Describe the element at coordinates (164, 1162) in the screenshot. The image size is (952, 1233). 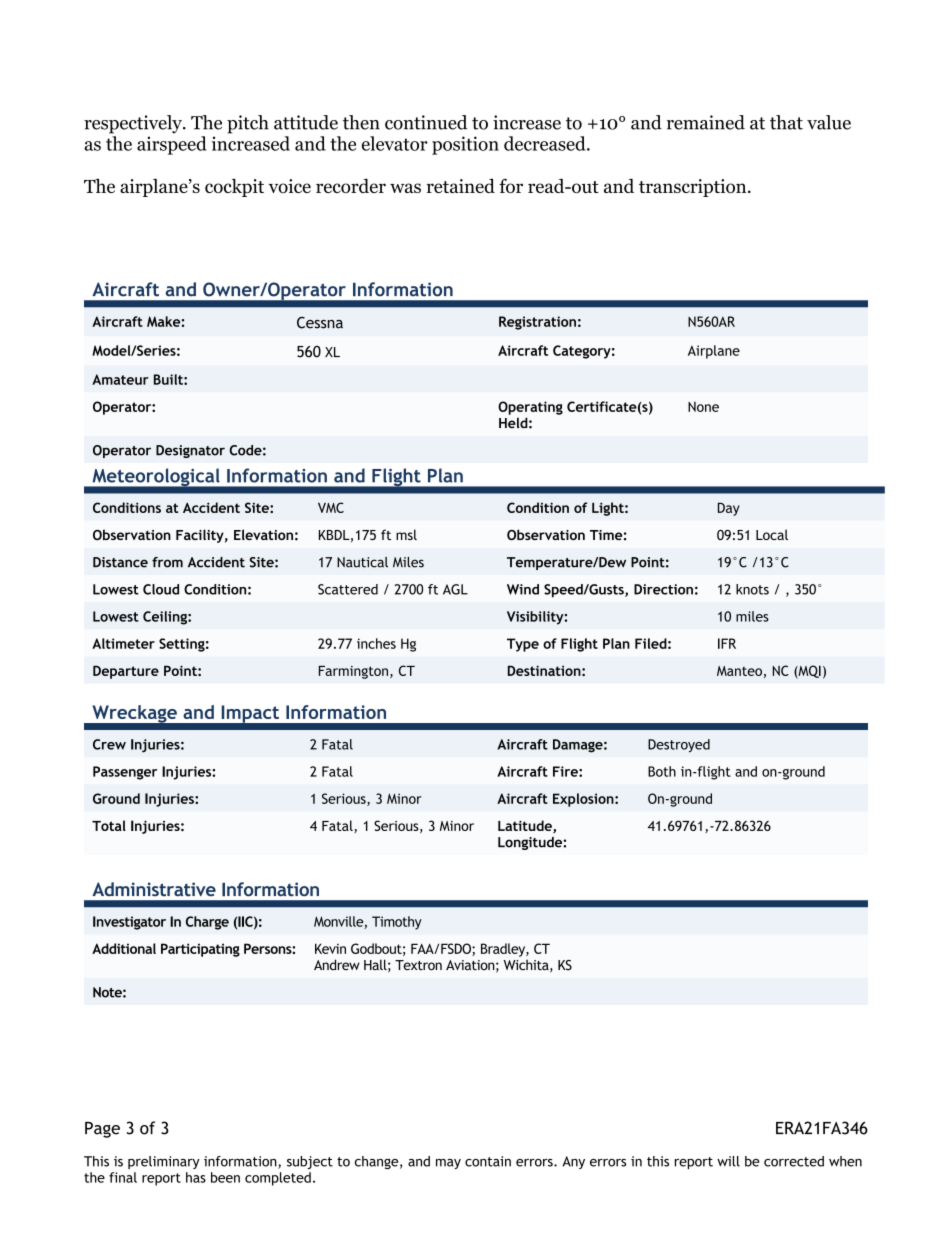
I see `preliminary` at that location.
